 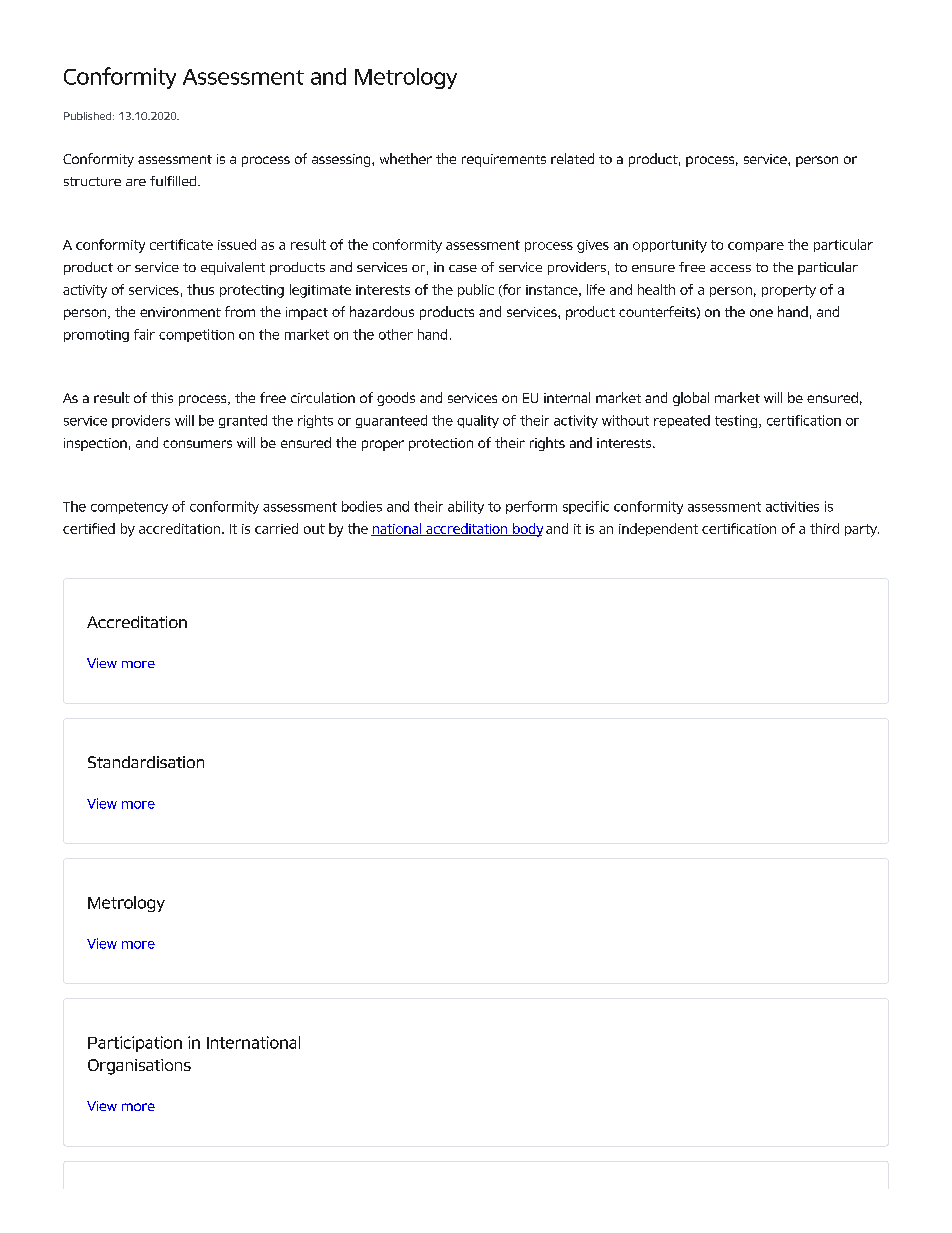 I want to click on certified, so click(x=89, y=528).
